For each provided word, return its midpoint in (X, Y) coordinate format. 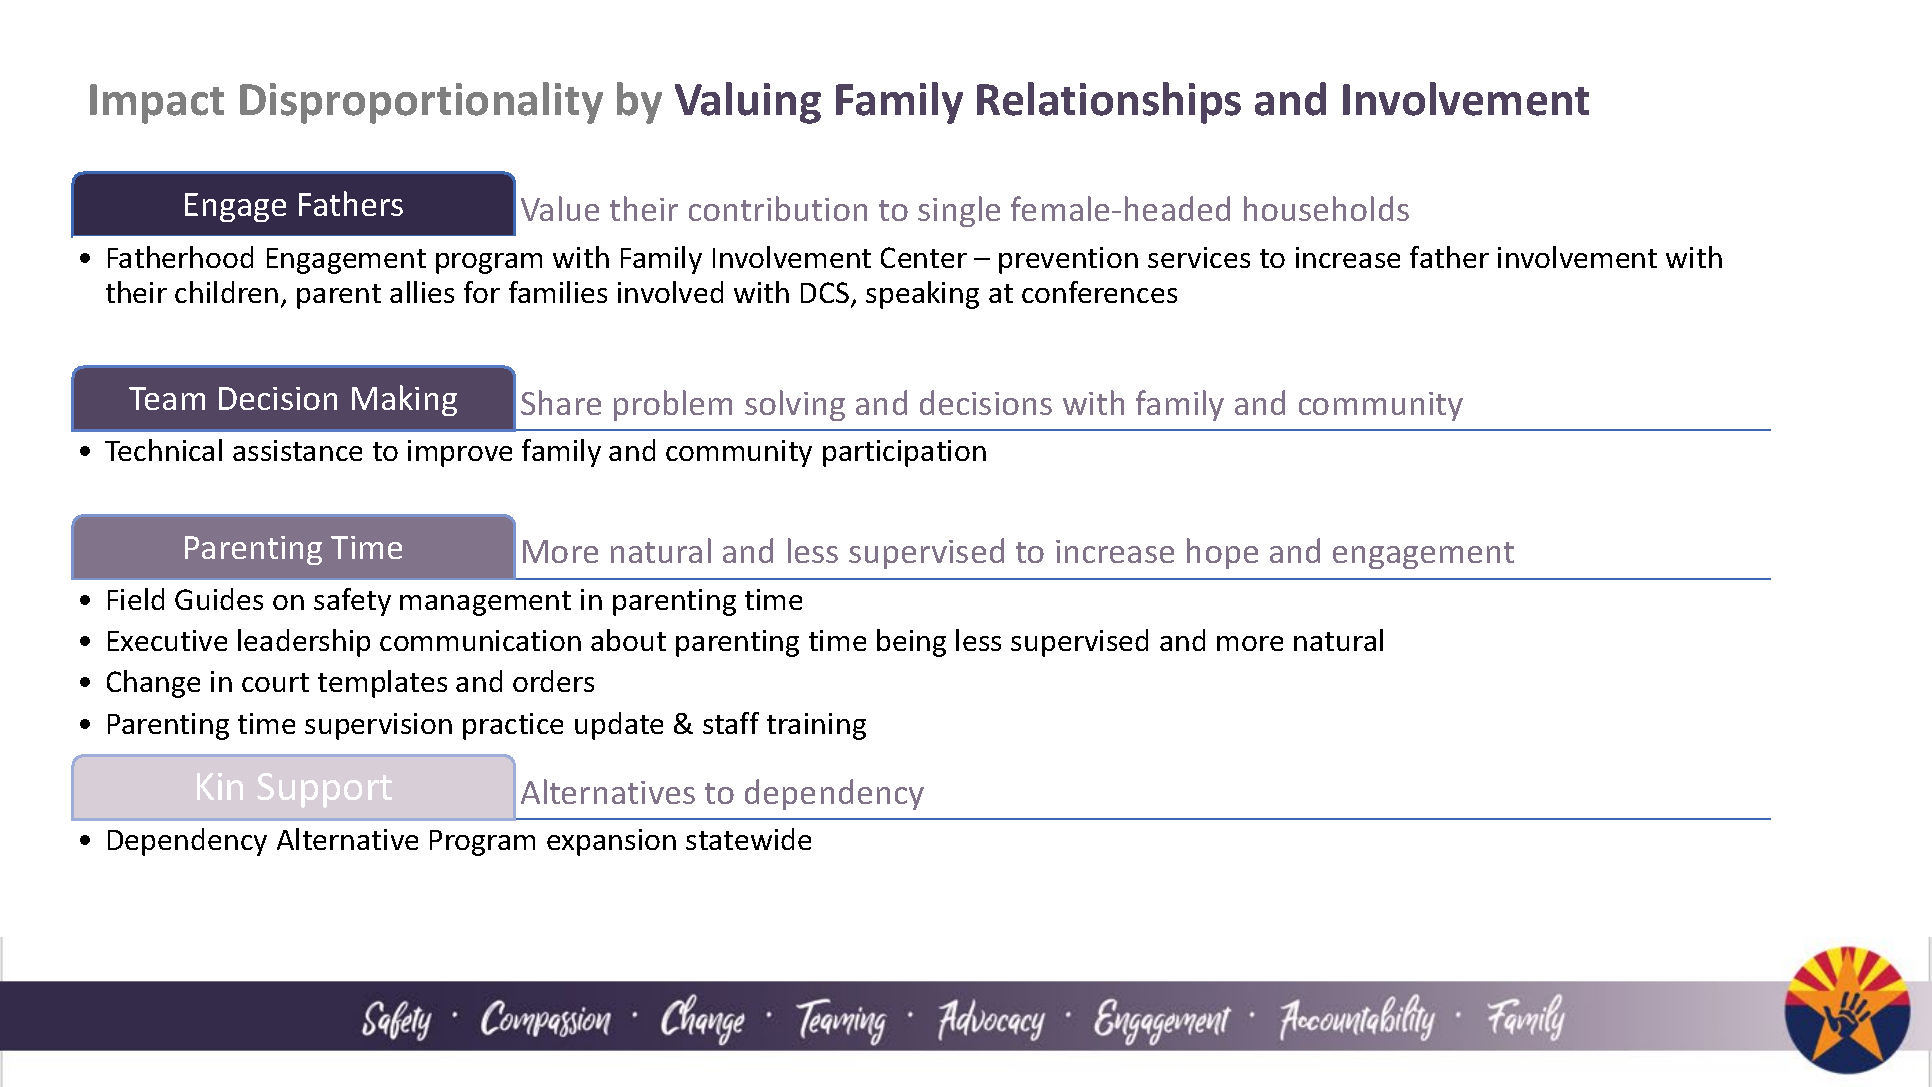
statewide (748, 839)
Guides (219, 599)
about (628, 640)
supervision (378, 726)
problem (673, 405)
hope (1222, 553)
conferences (1099, 292)
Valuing (748, 103)
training (816, 726)
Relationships (1109, 103)
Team (167, 398)
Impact (157, 104)
